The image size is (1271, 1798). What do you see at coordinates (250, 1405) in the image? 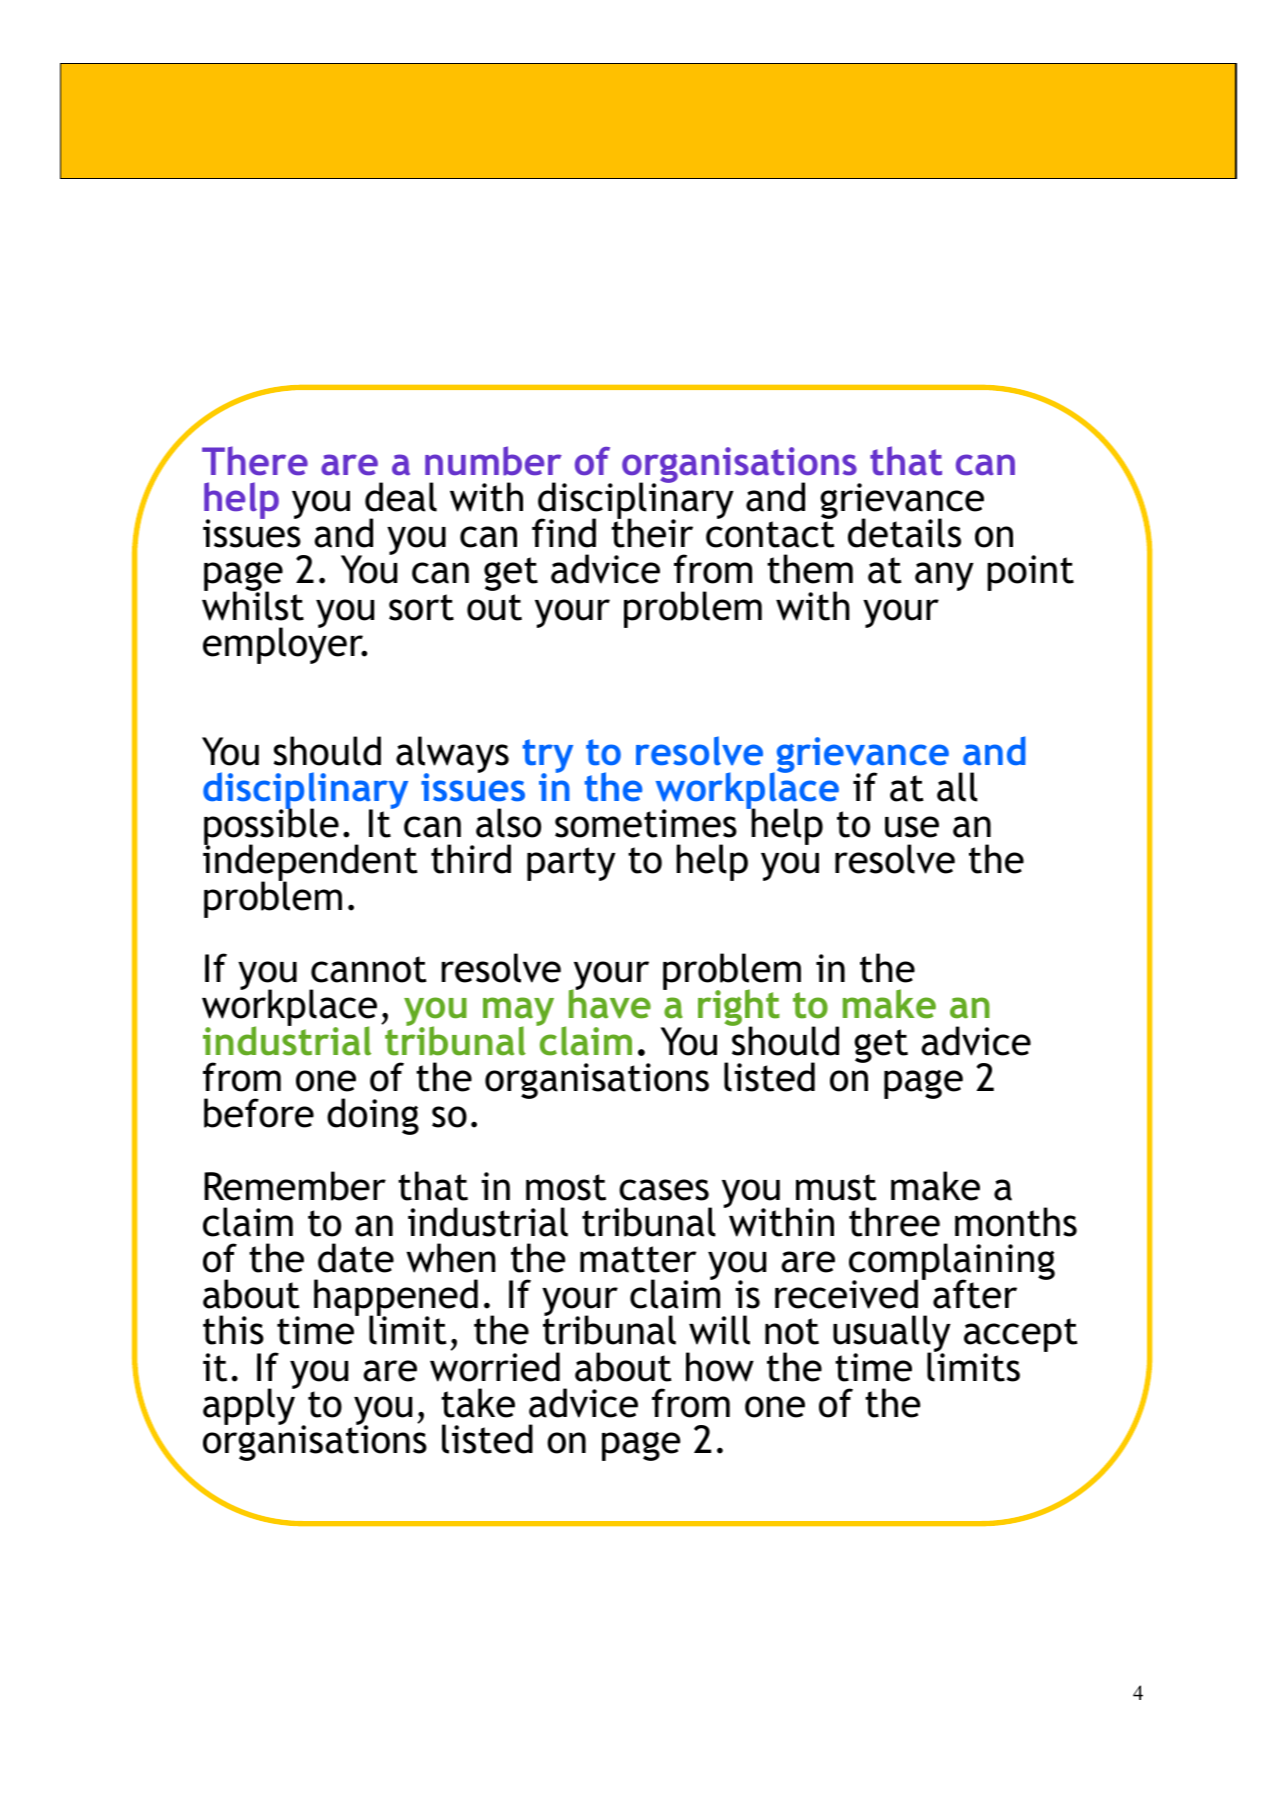
I see `apply` at bounding box center [250, 1405].
